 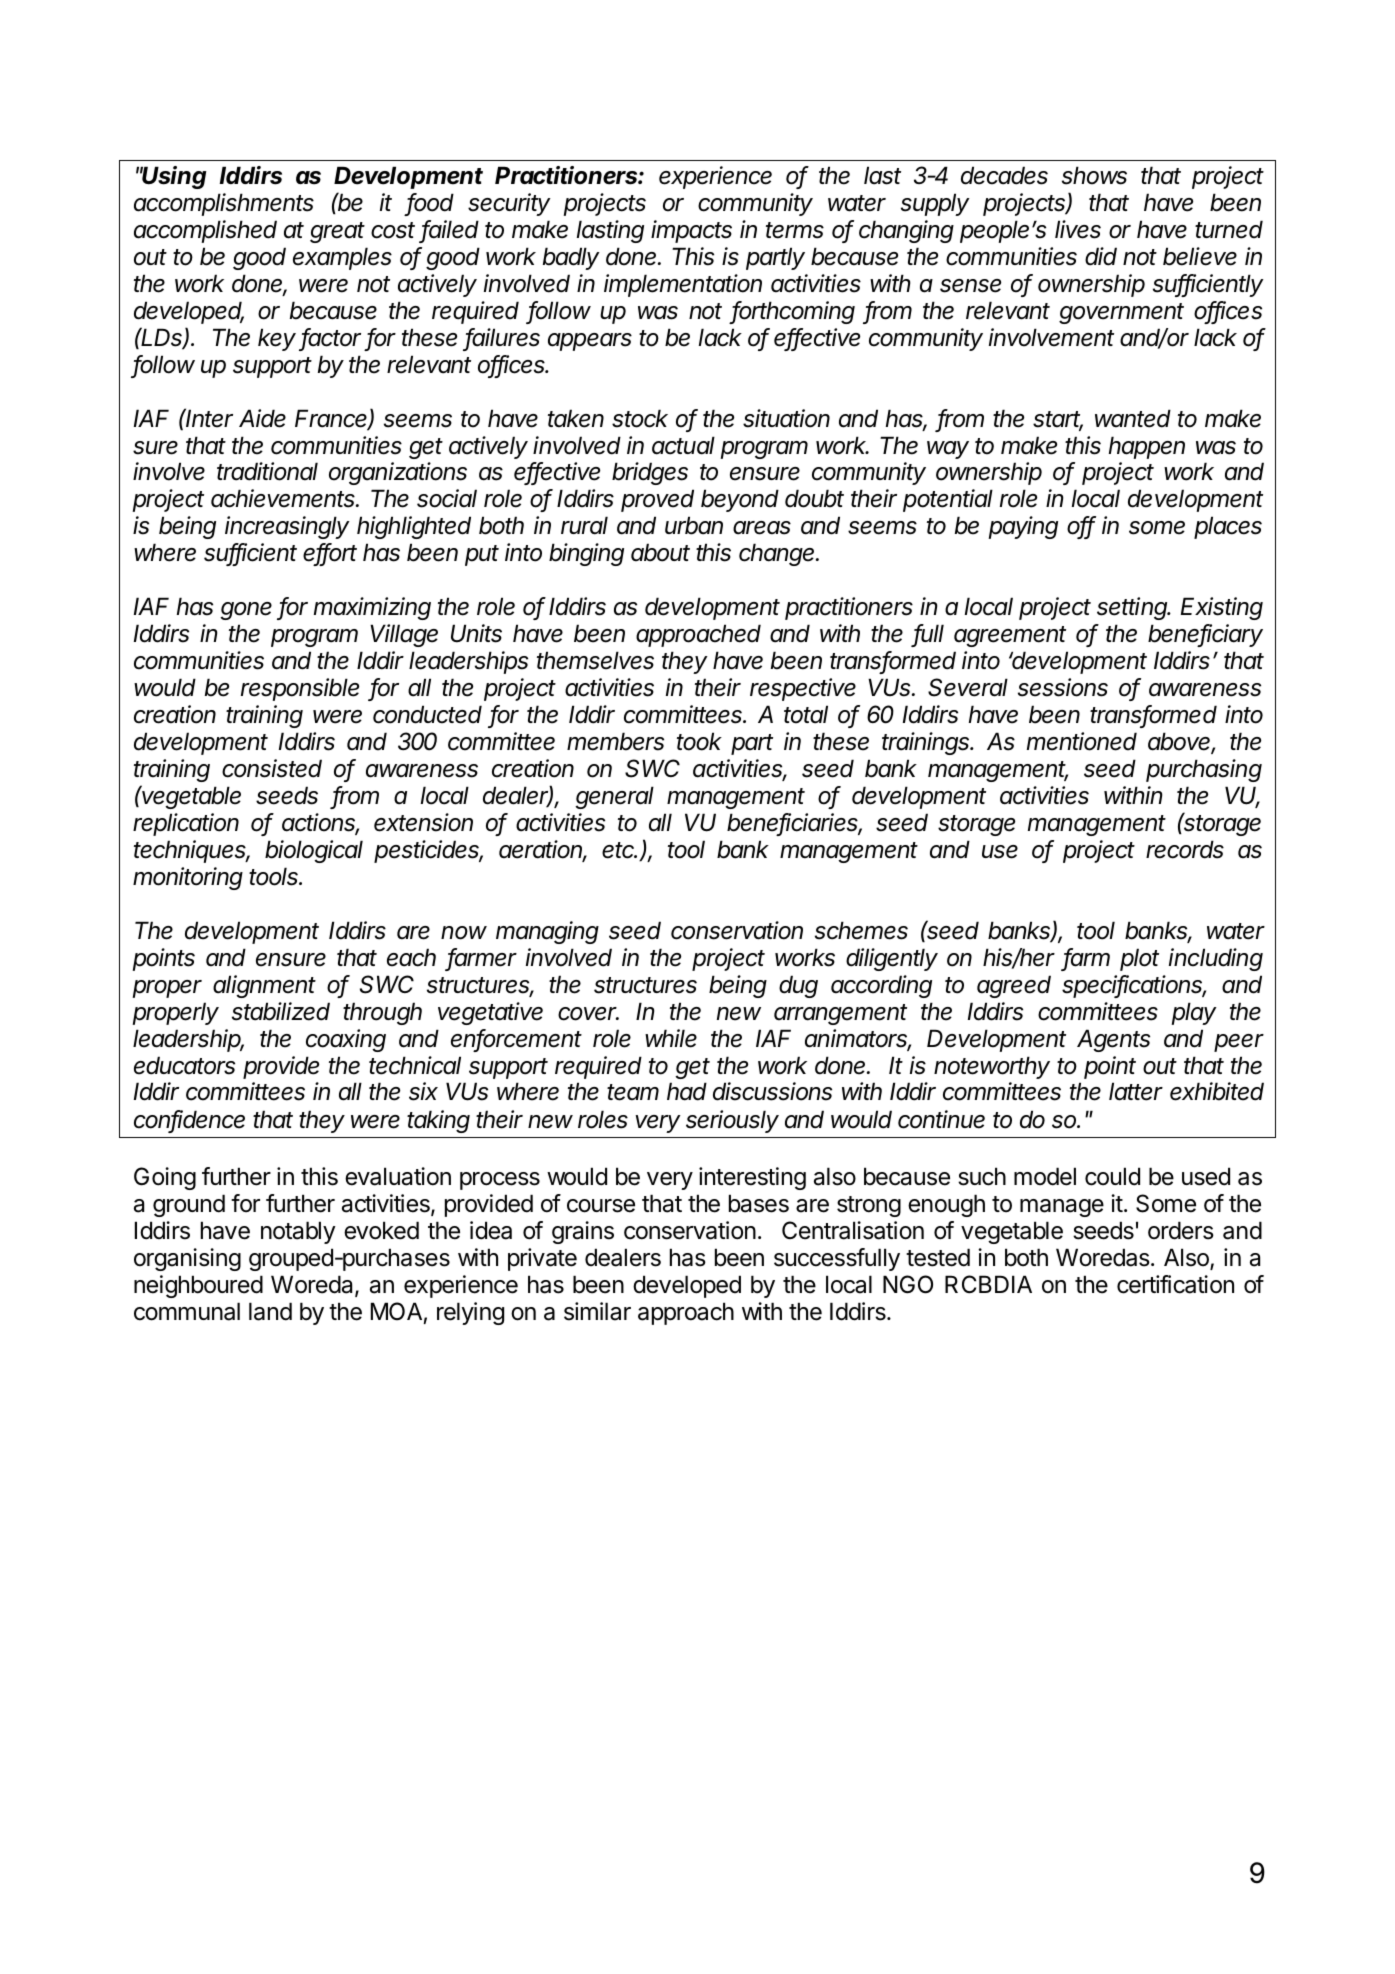 I want to click on great, so click(x=337, y=232).
